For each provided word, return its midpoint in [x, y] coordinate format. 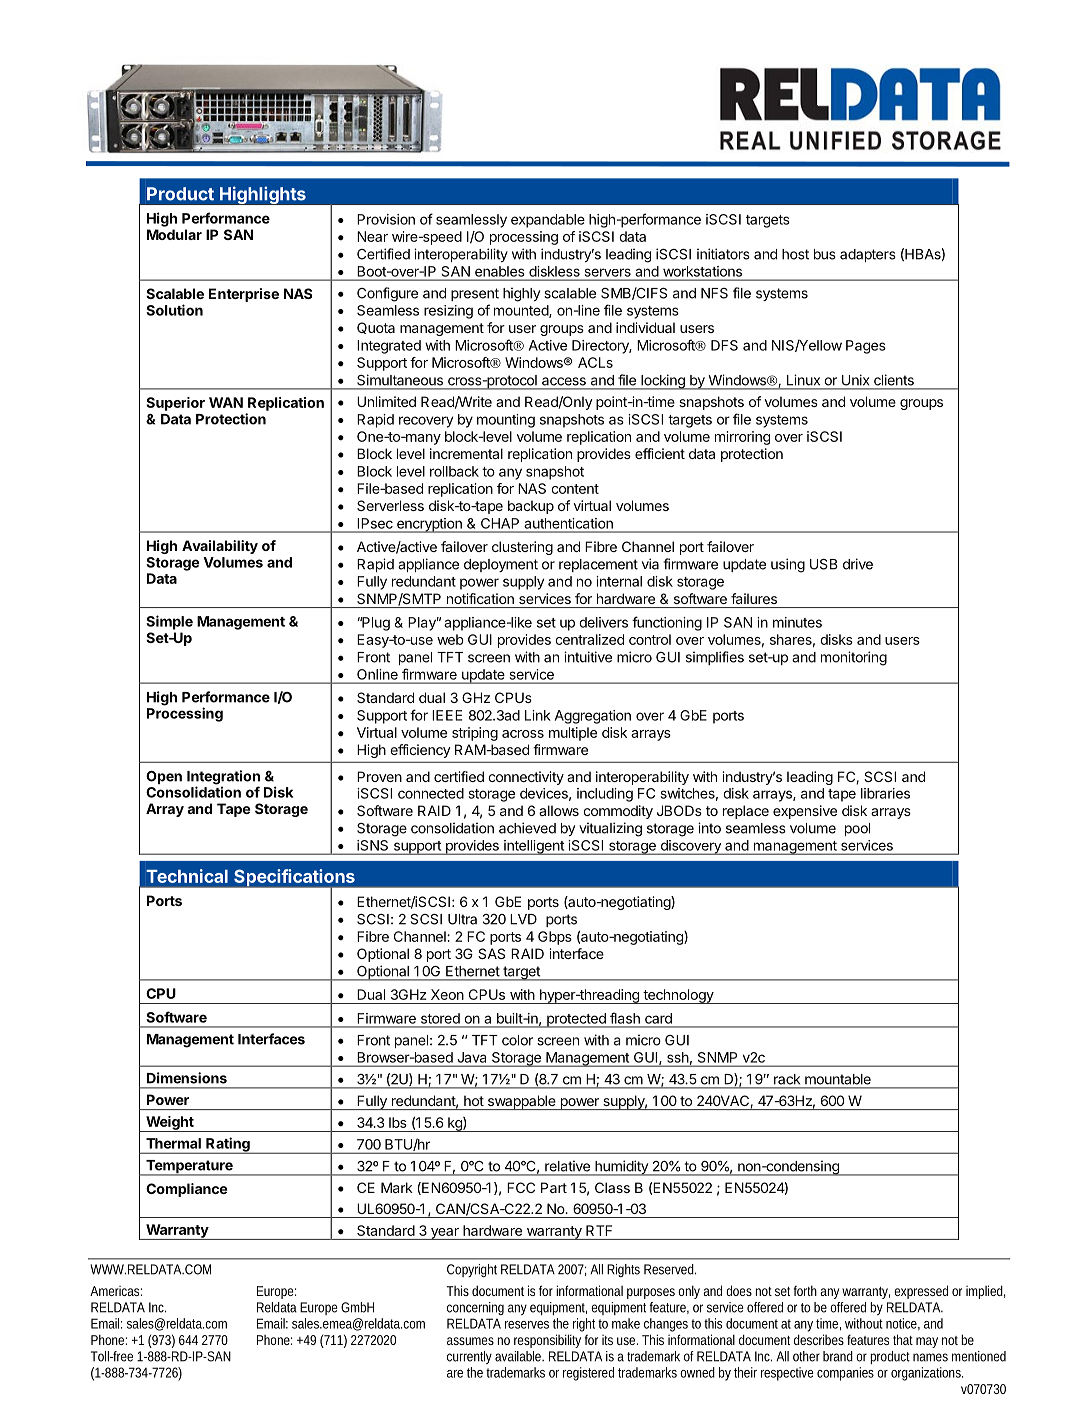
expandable [548, 221]
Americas [116, 1291]
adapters [868, 255]
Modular [174, 234]
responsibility [547, 1341]
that [903, 1339]
